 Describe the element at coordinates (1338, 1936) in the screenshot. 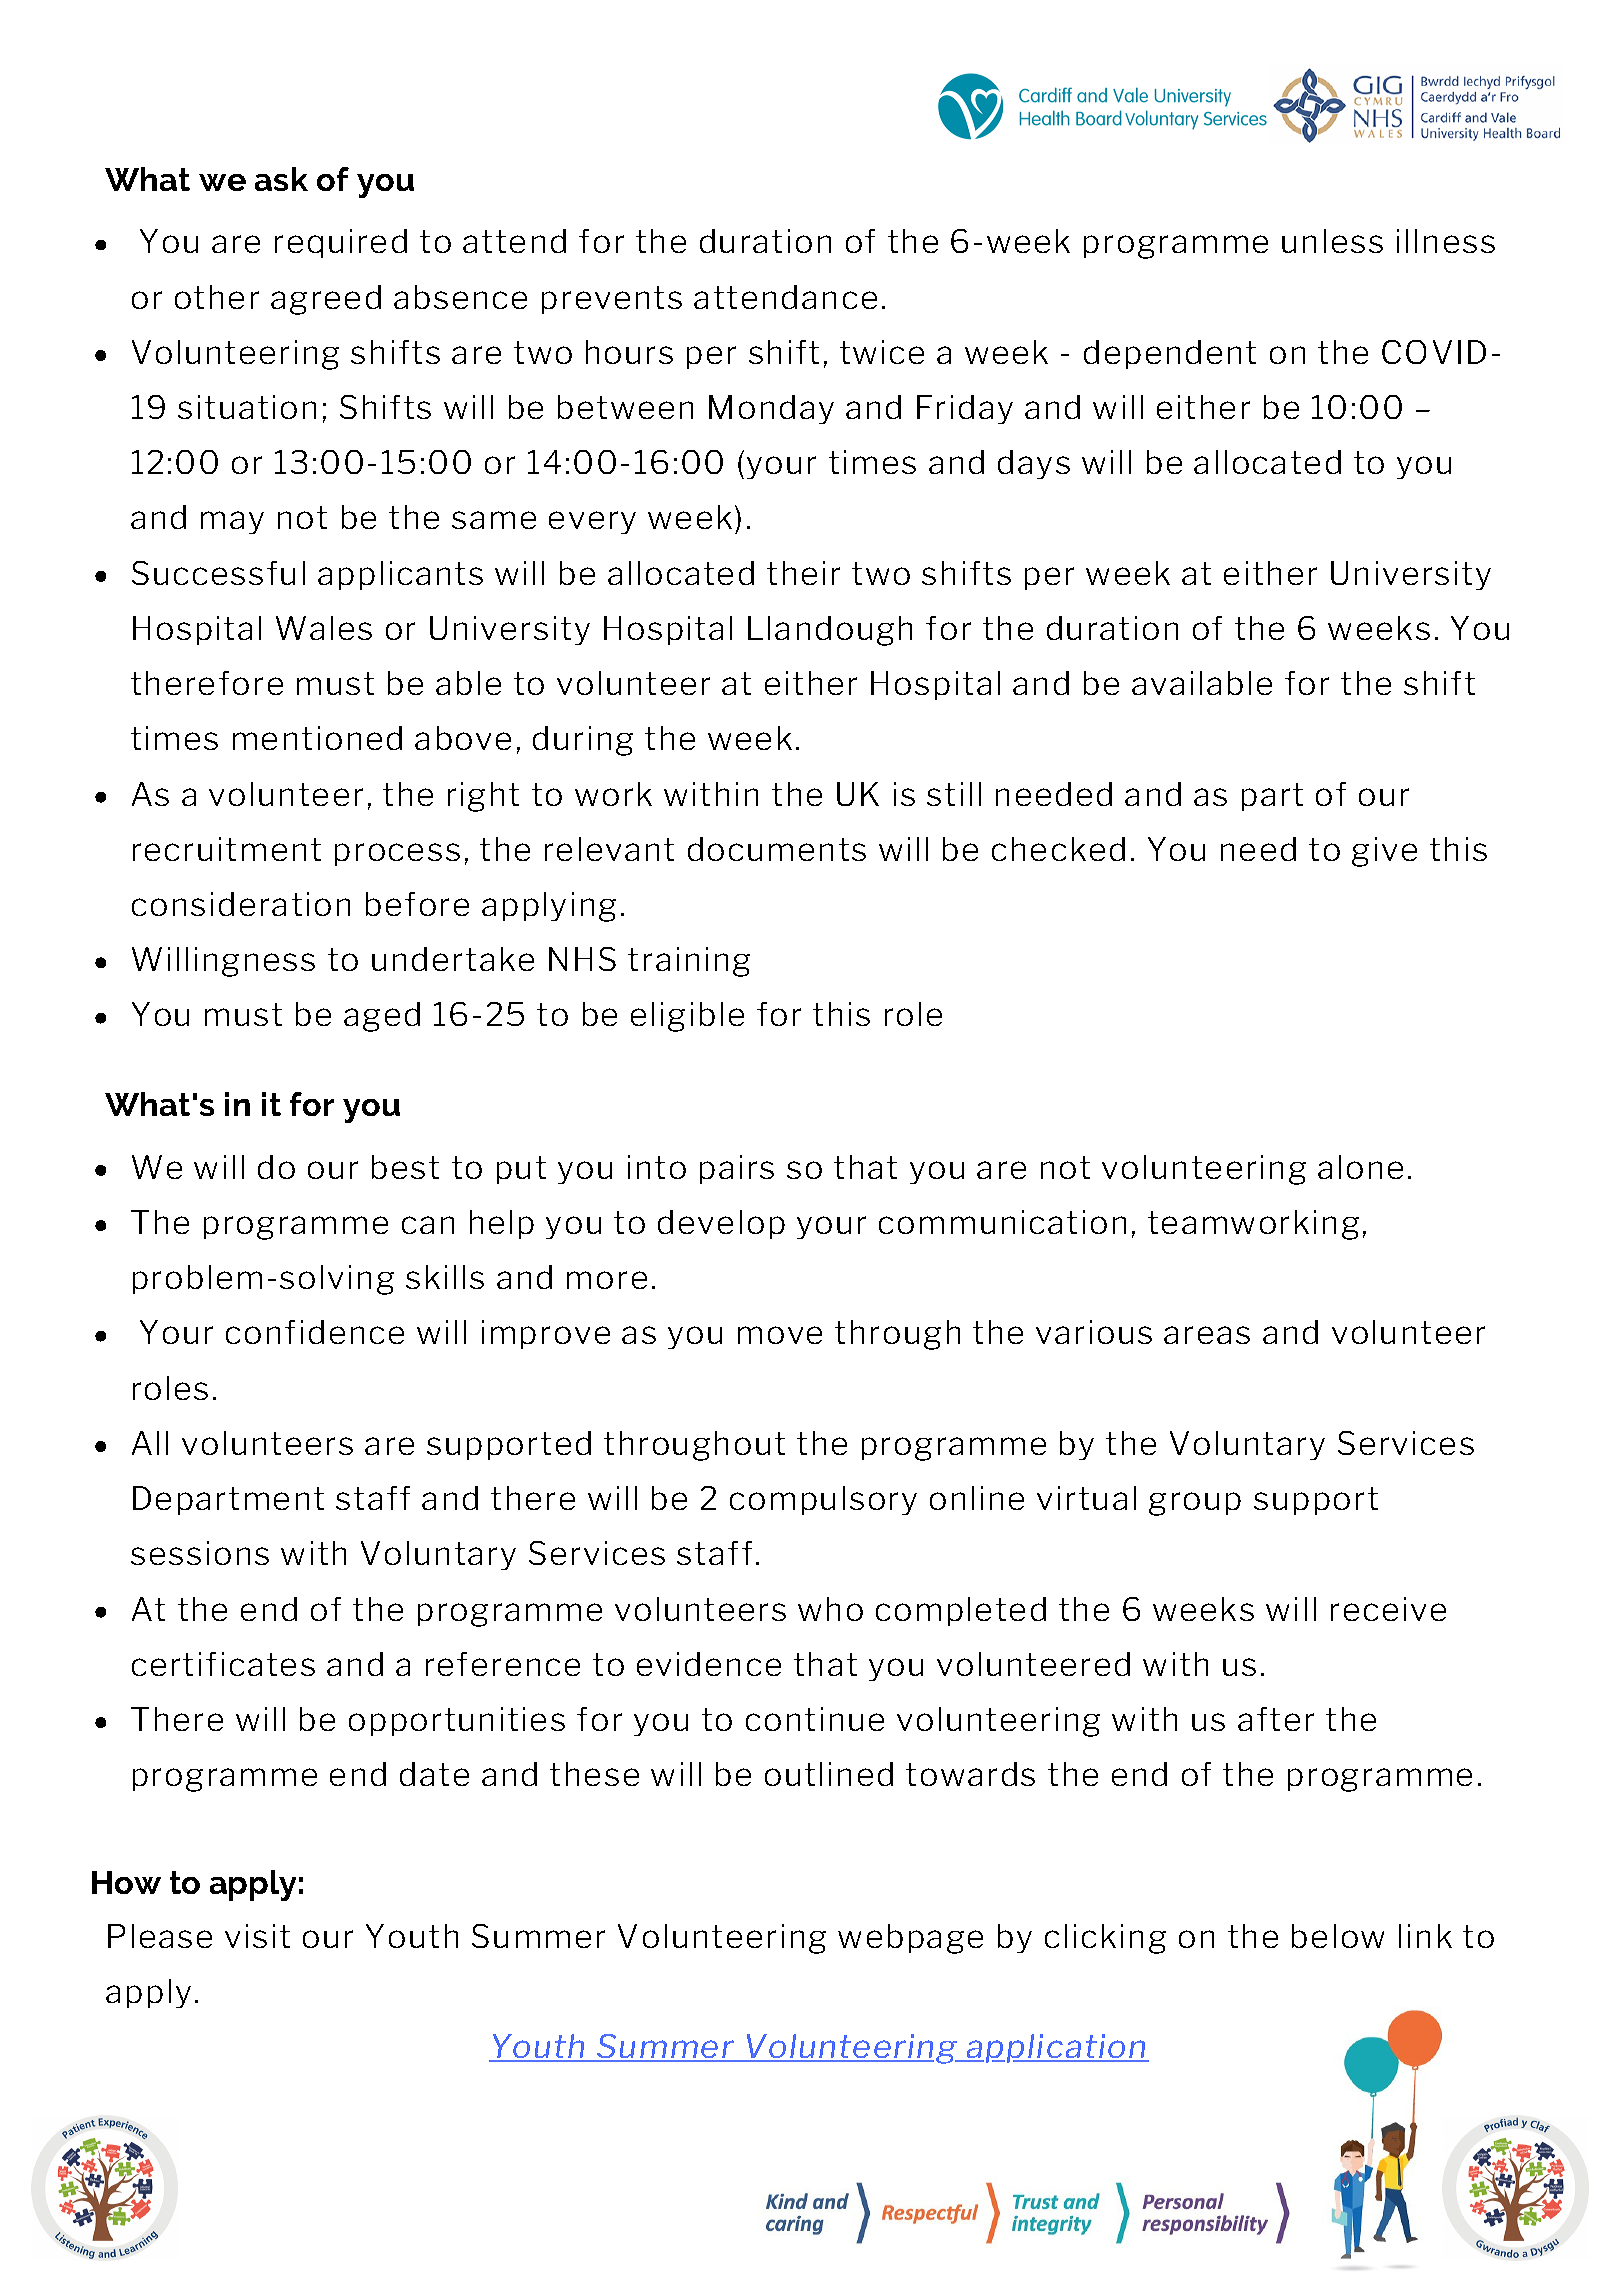

I see `below` at that location.
